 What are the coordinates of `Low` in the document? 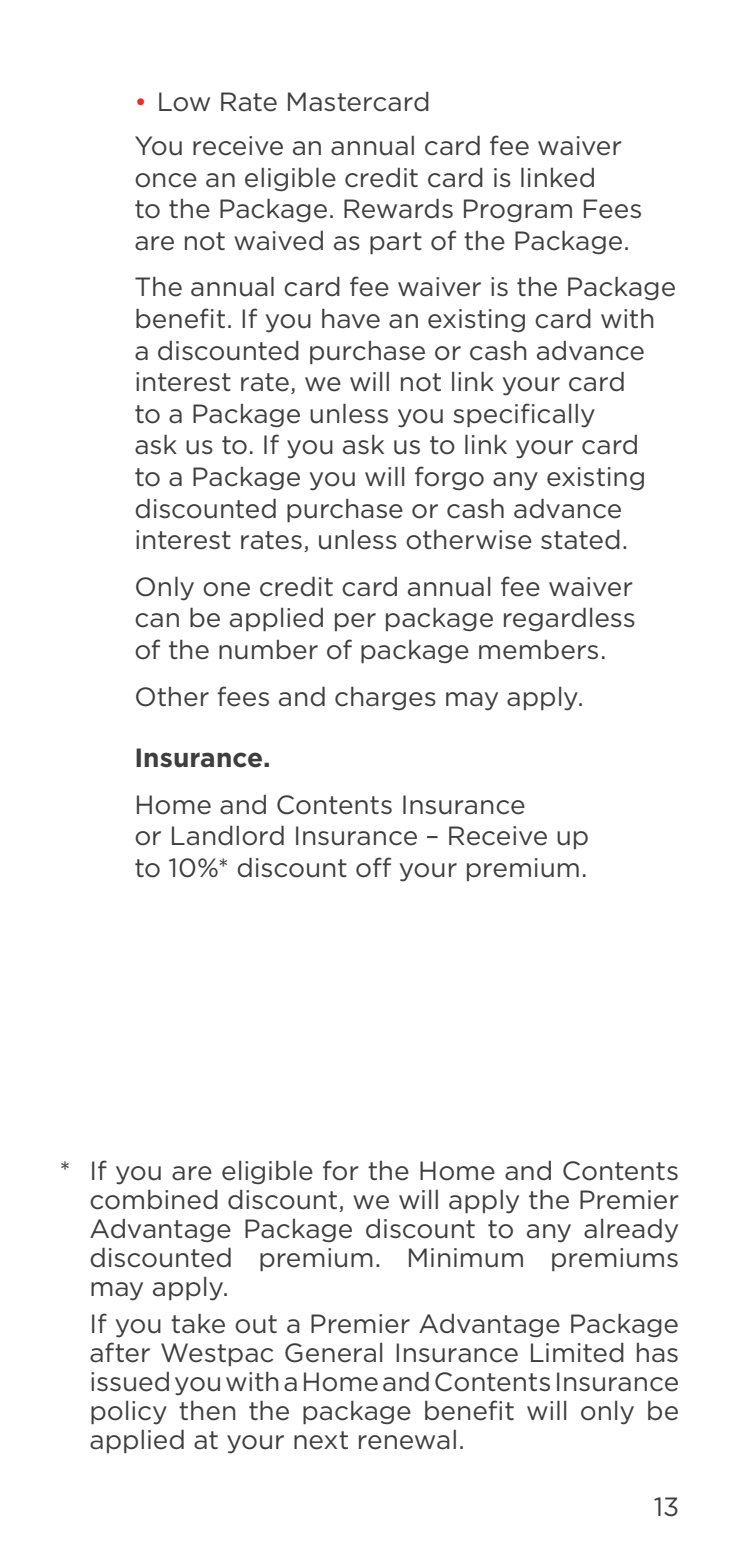 It's located at (184, 102).
